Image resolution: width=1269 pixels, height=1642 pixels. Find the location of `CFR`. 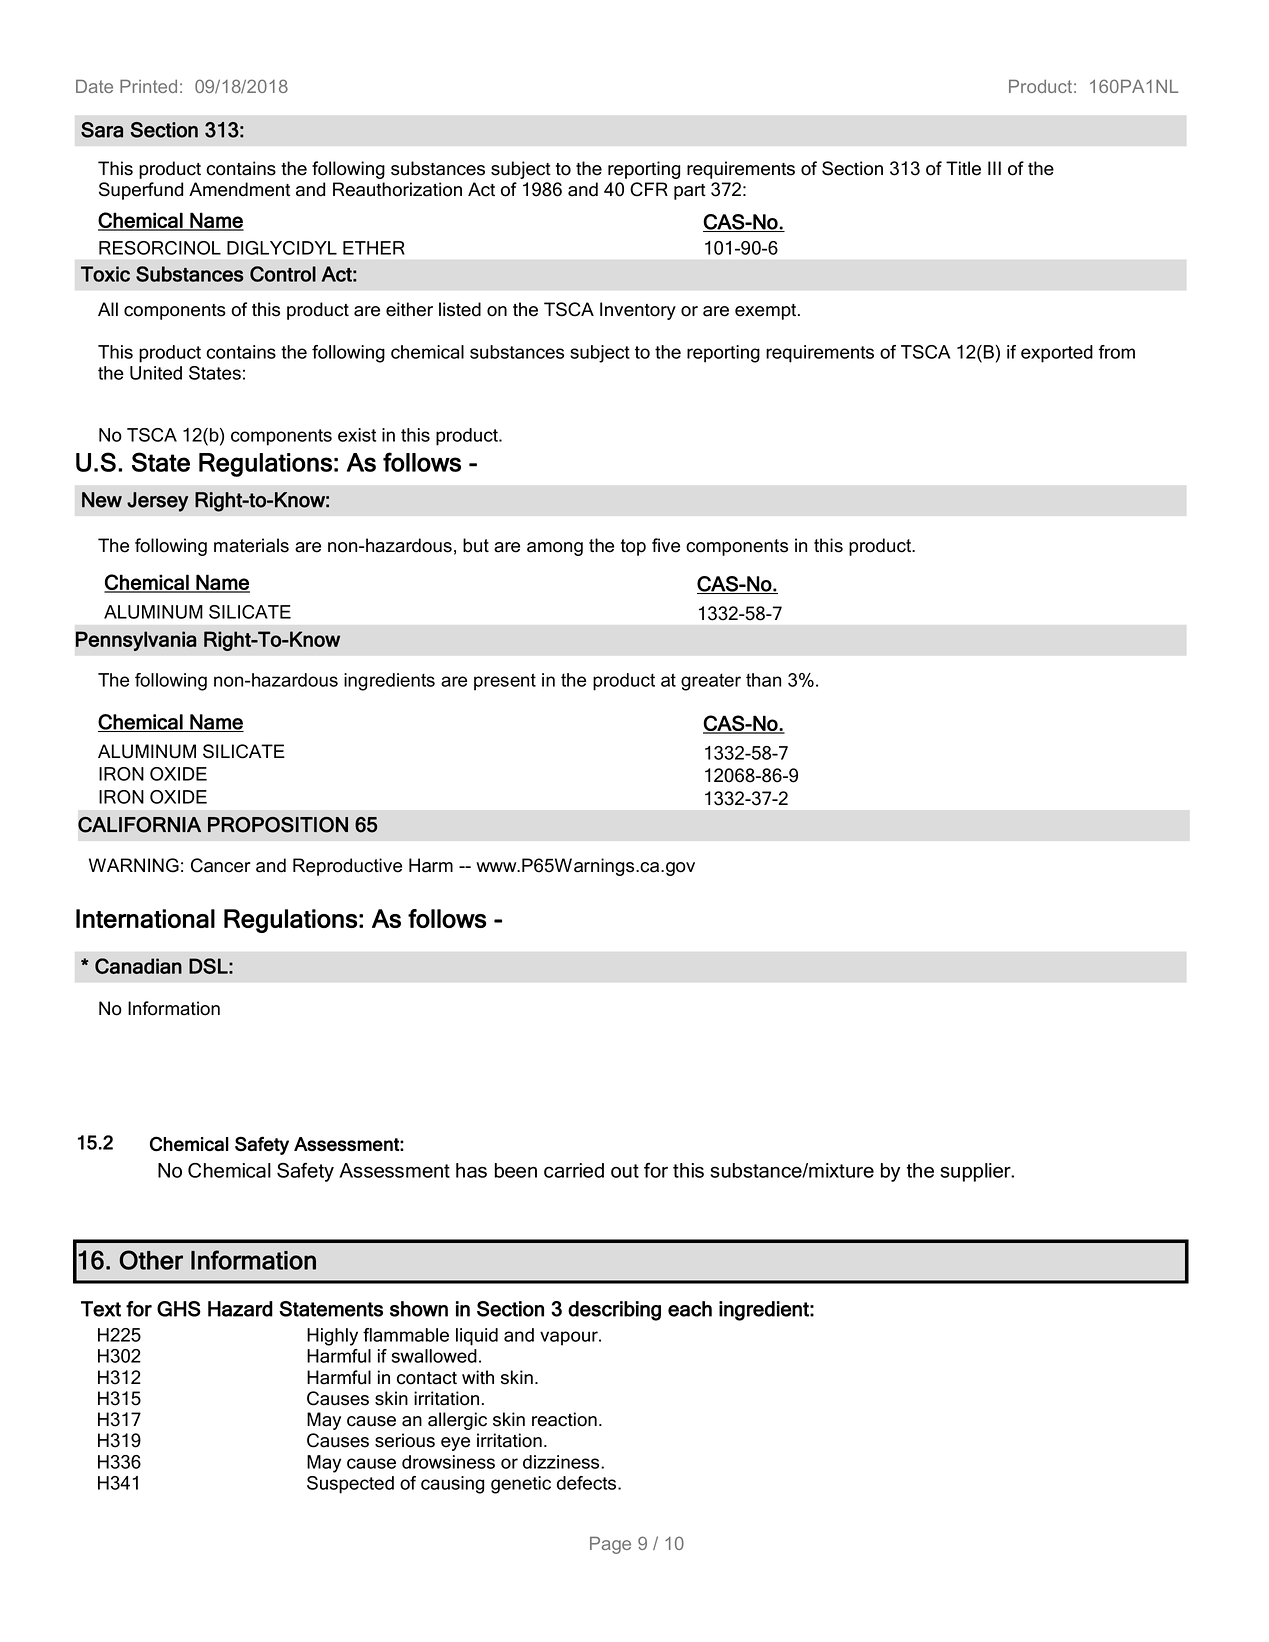

CFR is located at coordinates (649, 189).
